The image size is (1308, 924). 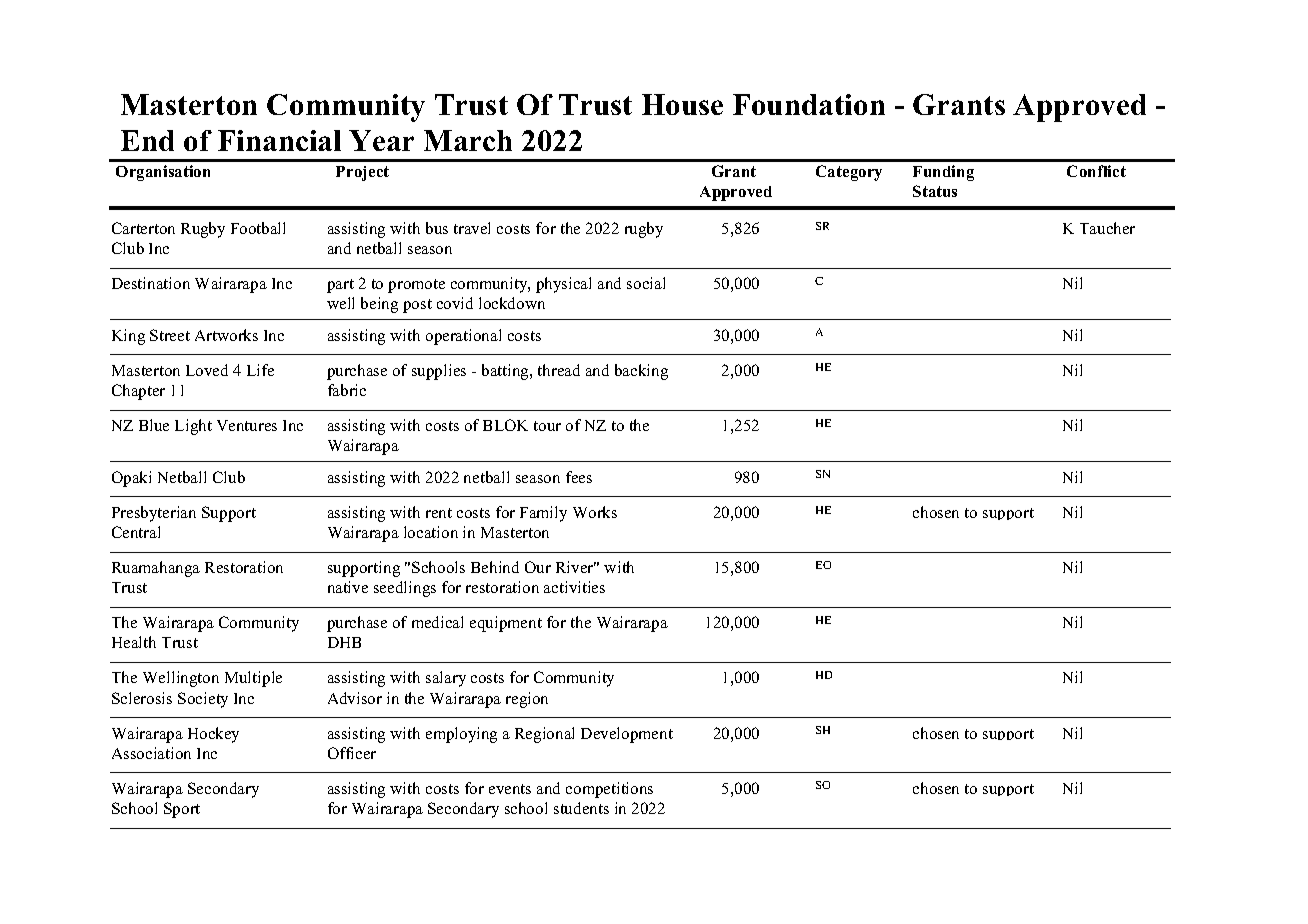 What do you see at coordinates (609, 790) in the page?
I see `competitions` at bounding box center [609, 790].
